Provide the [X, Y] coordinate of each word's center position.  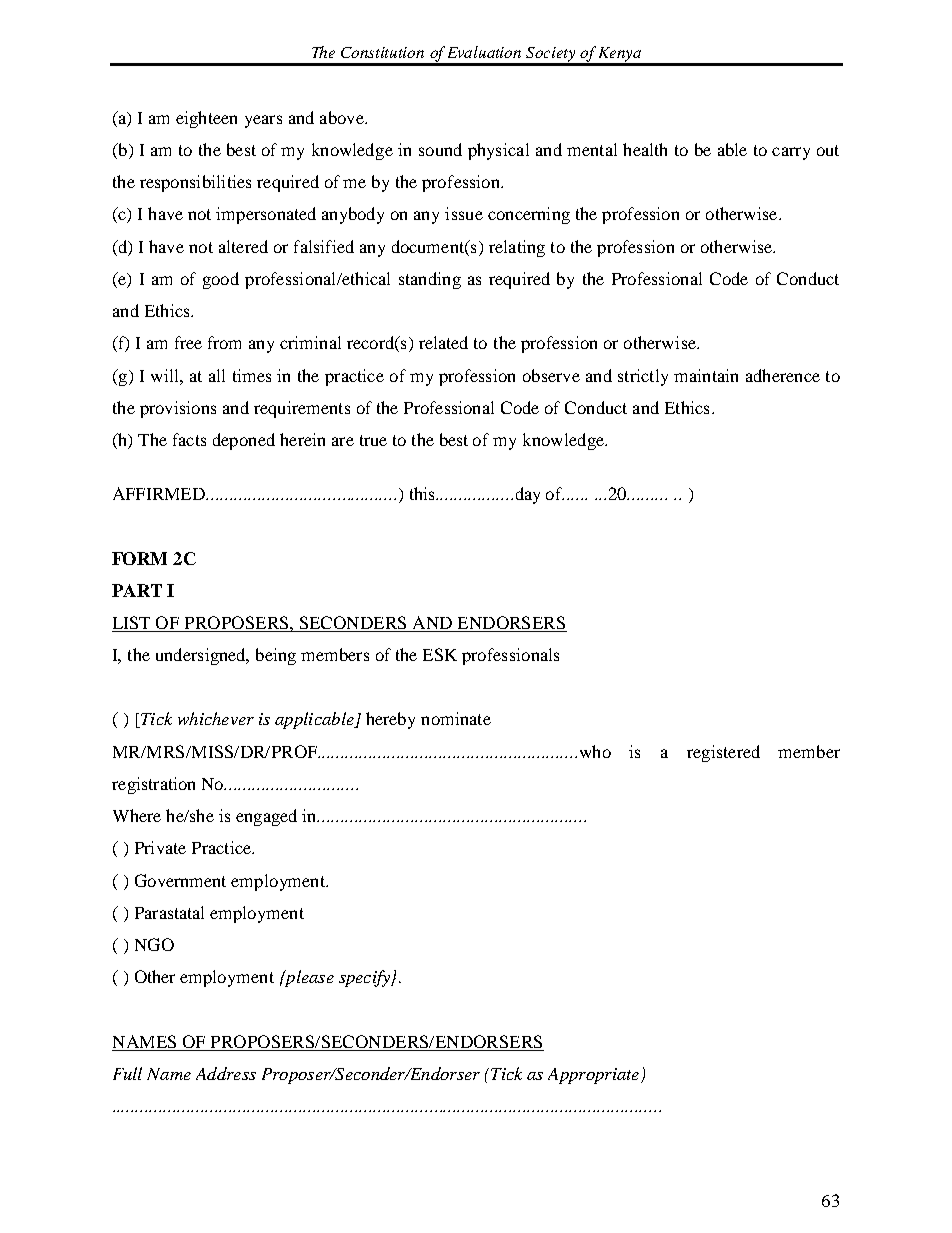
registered [723, 753]
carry [791, 153]
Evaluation [484, 52]
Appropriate [595, 1076]
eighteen [206, 119]
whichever [216, 718]
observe [551, 375]
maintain [706, 375]
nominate [456, 718]
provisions [178, 409]
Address [226, 1073]
